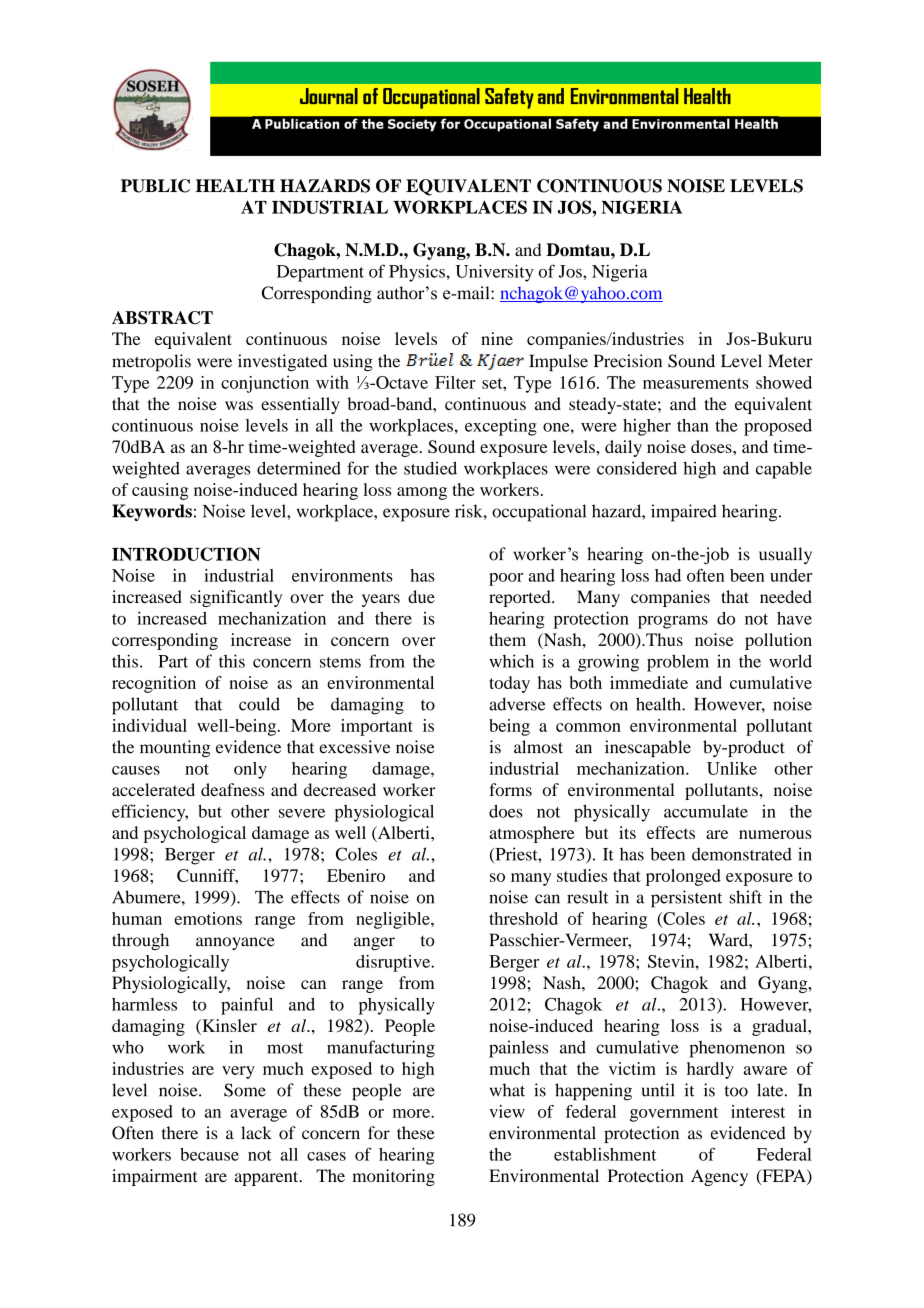  Describe the element at coordinates (422, 493) in the screenshot. I see `among` at that location.
